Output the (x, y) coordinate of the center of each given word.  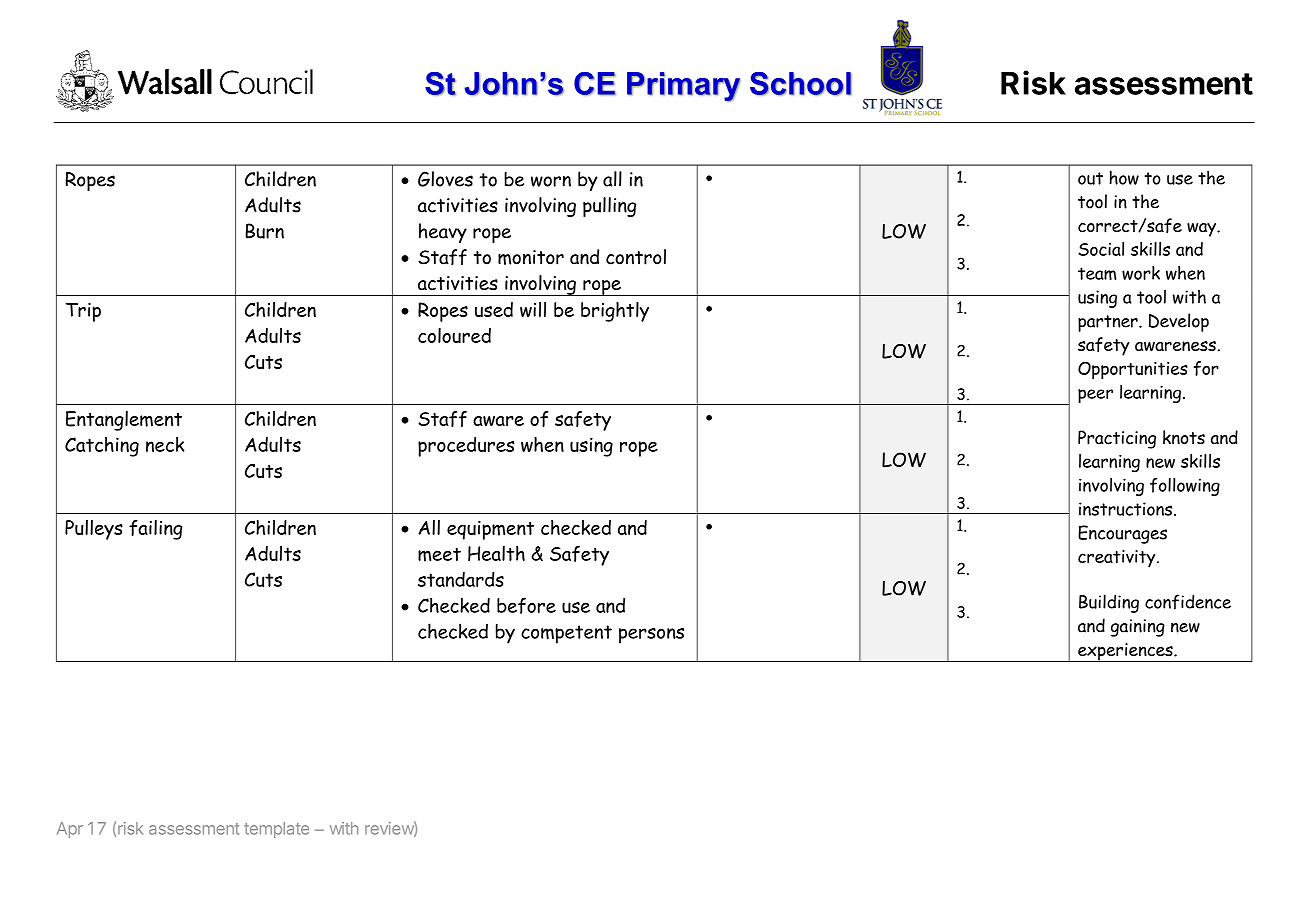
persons (651, 636)
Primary (684, 87)
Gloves (445, 179)
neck (165, 444)
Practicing (1117, 439)
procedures (466, 447)
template (276, 830)
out (1090, 178)
